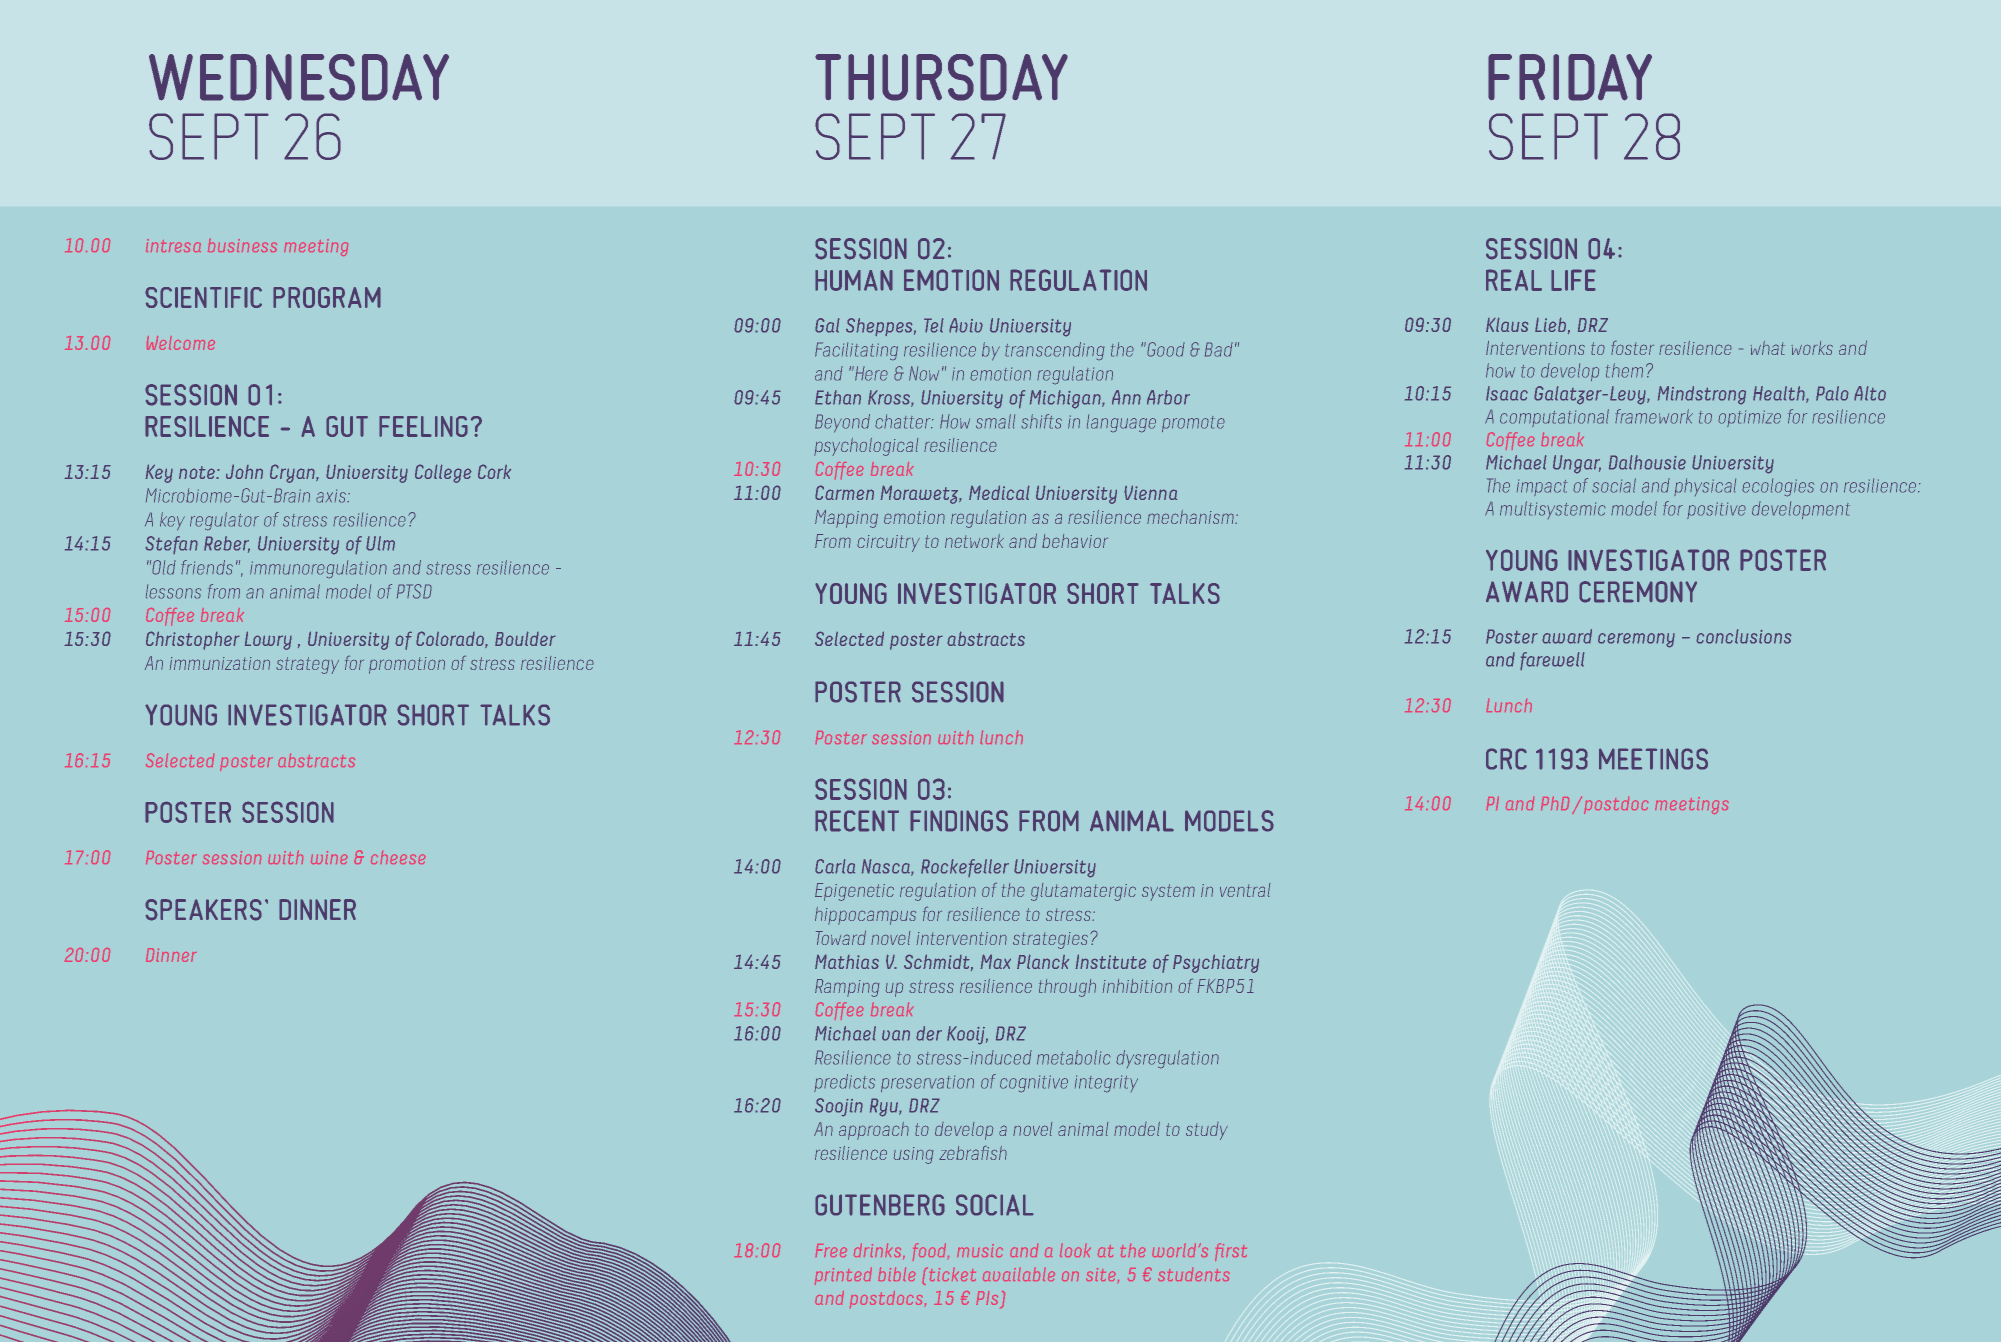 The width and height of the screenshot is (2001, 1342). Describe the element at coordinates (941, 77) in the screenshot. I see `THURSDAY` at that location.
